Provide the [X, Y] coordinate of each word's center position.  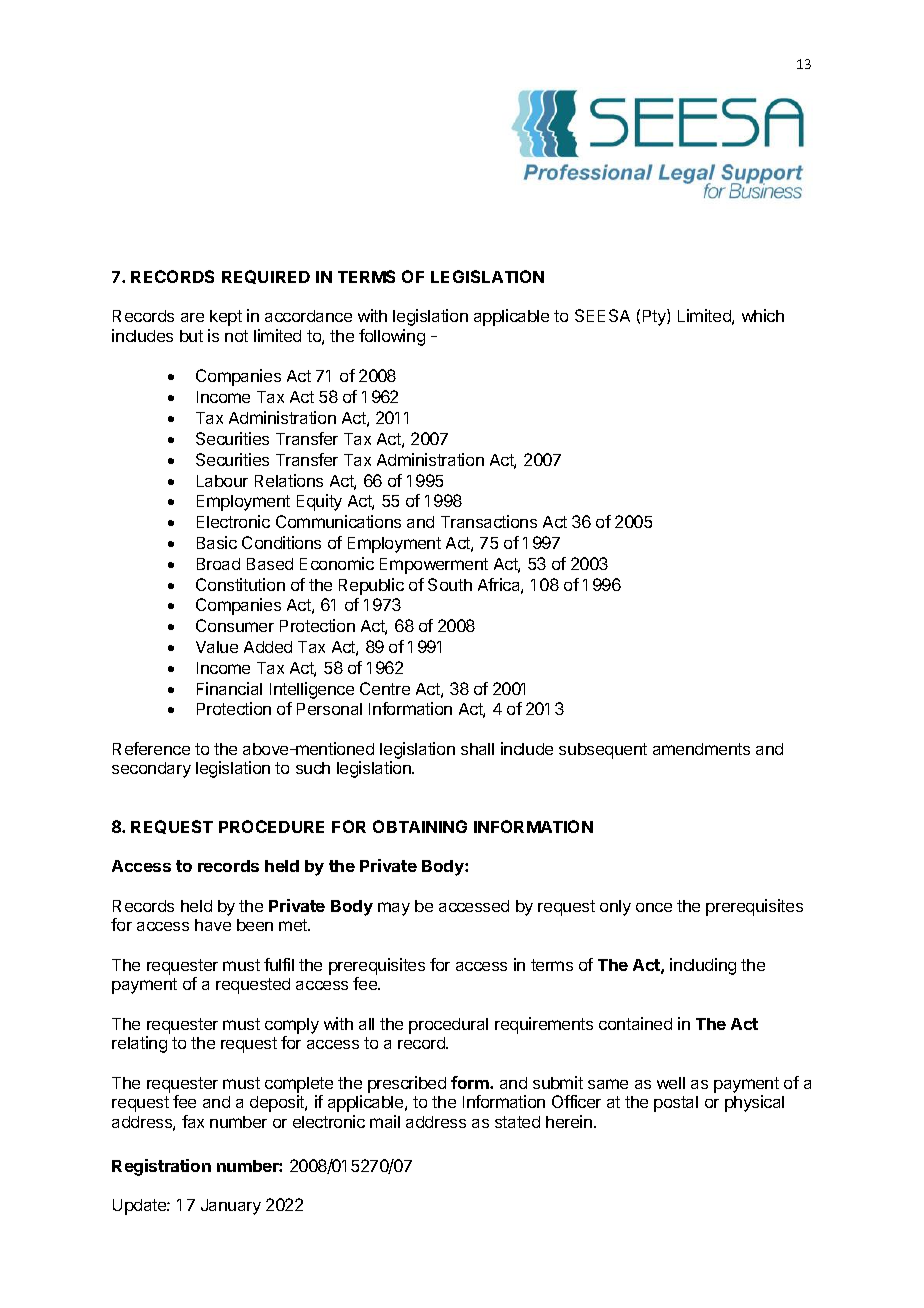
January [231, 1207]
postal [676, 1104]
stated [517, 1122]
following [392, 337]
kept [226, 318]
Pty [655, 317]
